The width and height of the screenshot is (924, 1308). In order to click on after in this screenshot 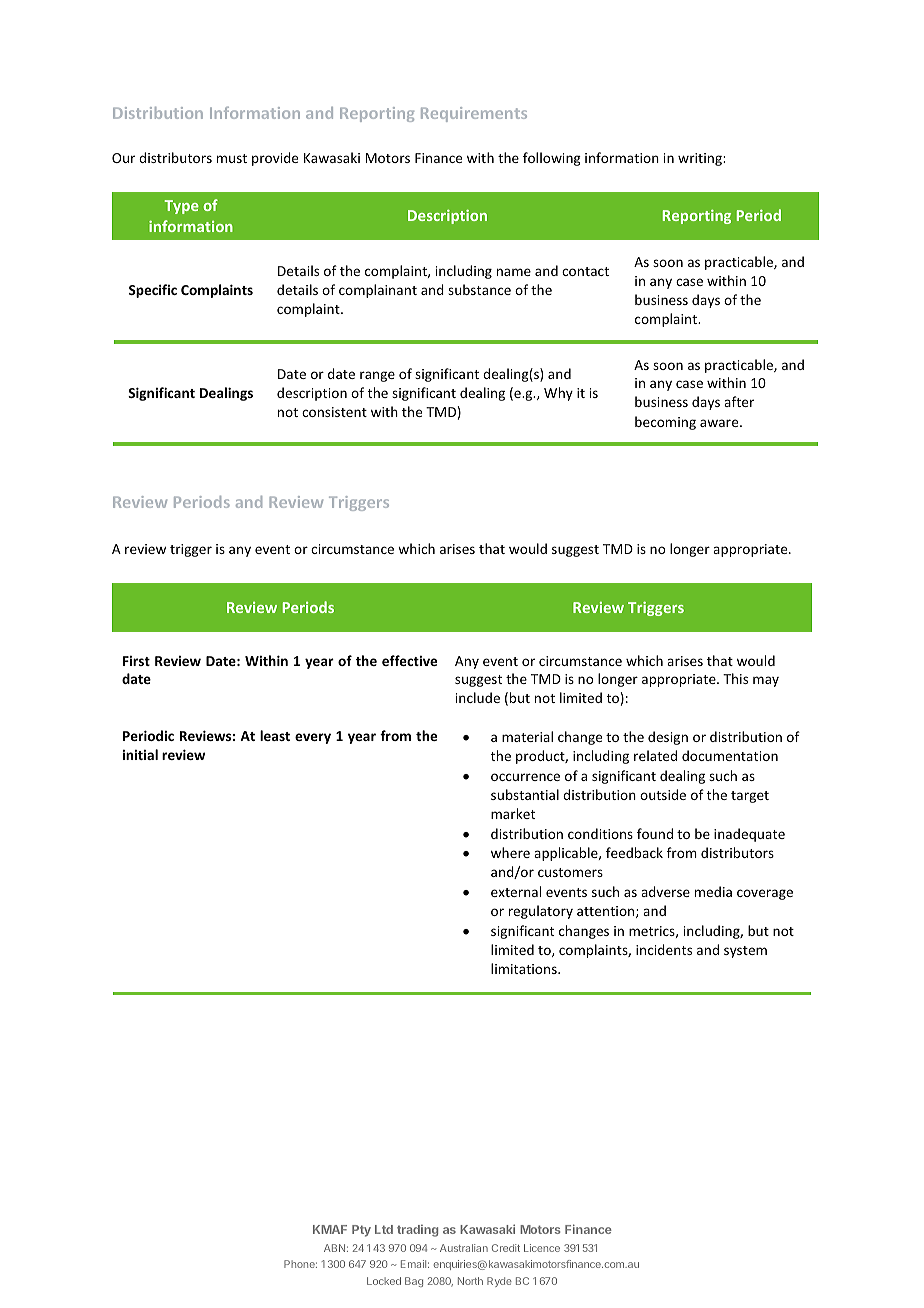, I will do `click(739, 401)`.
